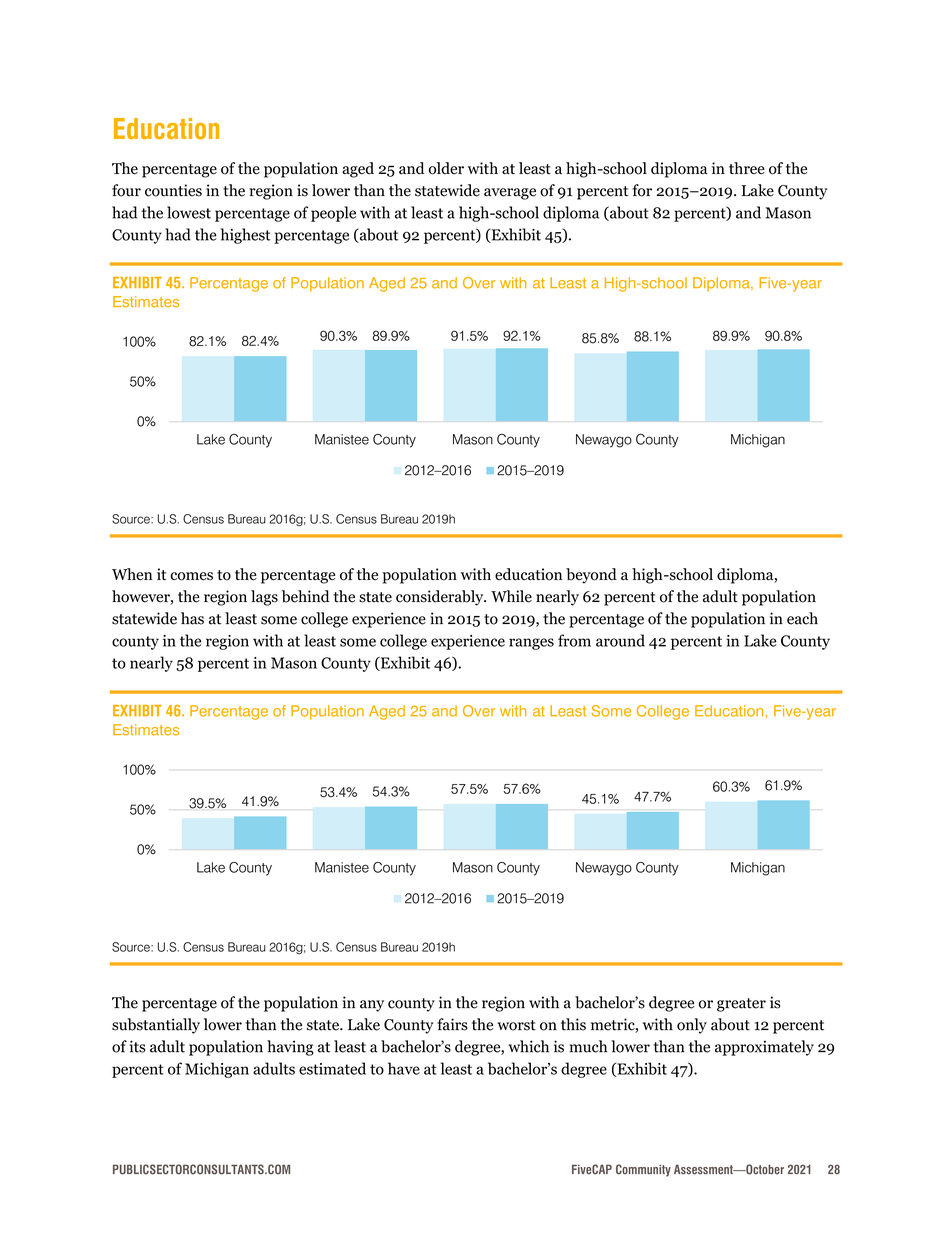  I want to click on three, so click(747, 168).
